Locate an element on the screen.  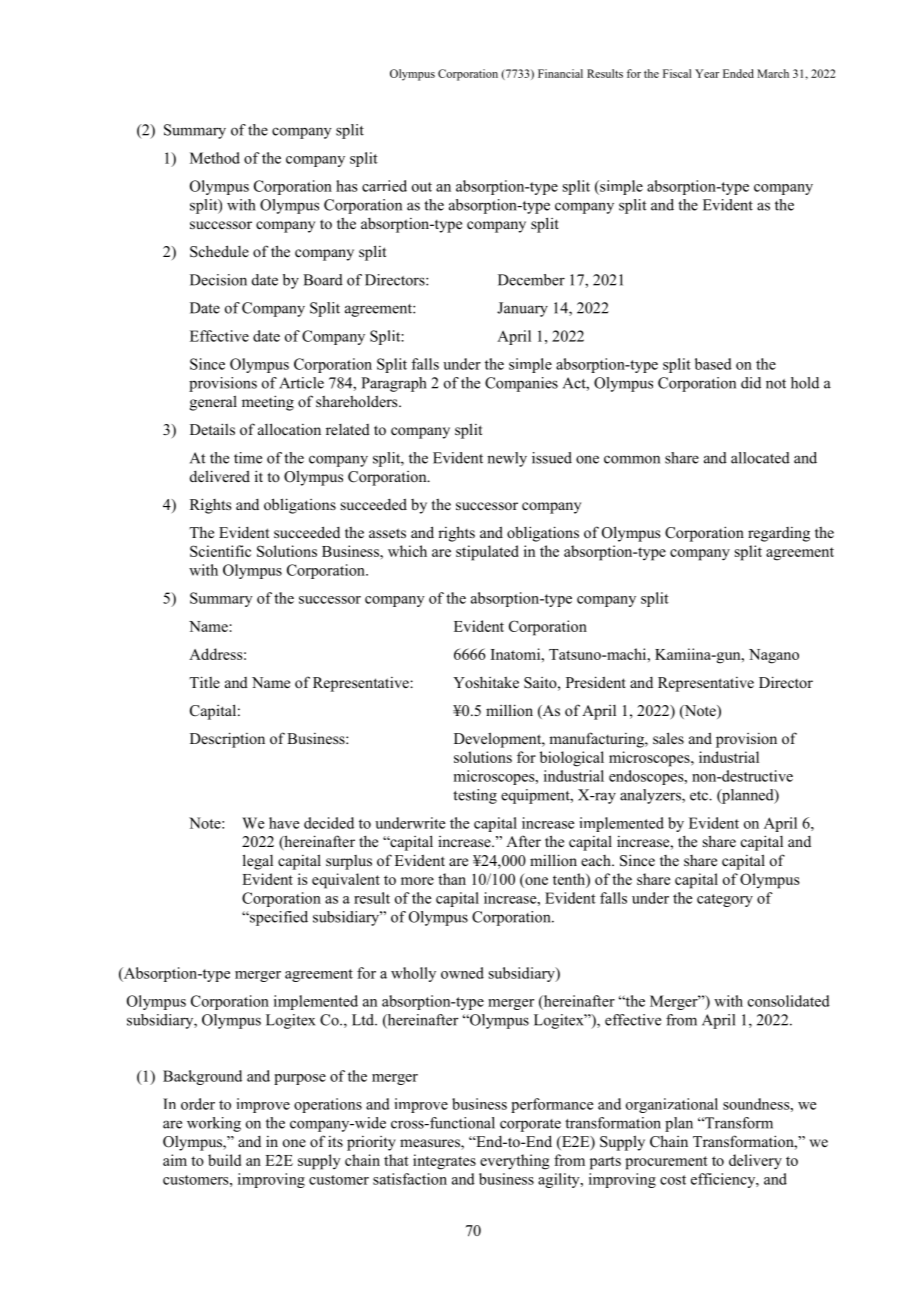
category is located at coordinates (725, 900).
